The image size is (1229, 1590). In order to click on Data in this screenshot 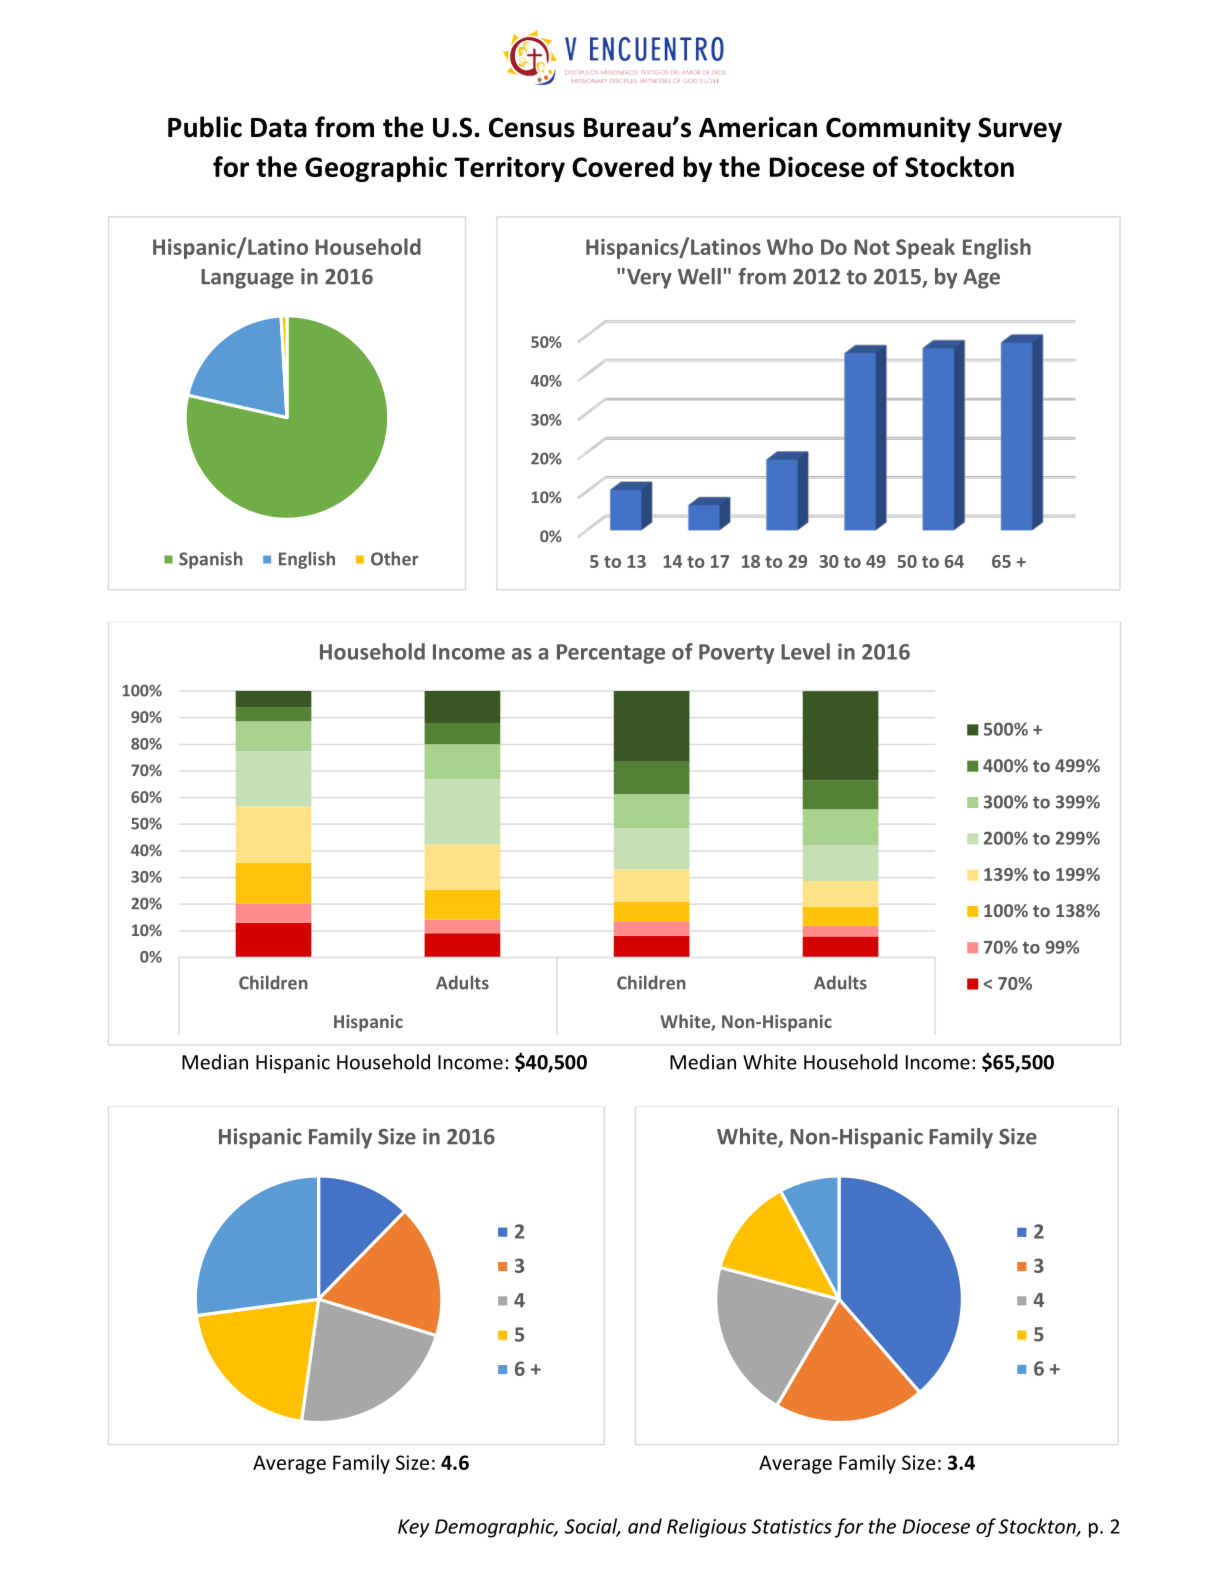, I will do `click(279, 128)`.
